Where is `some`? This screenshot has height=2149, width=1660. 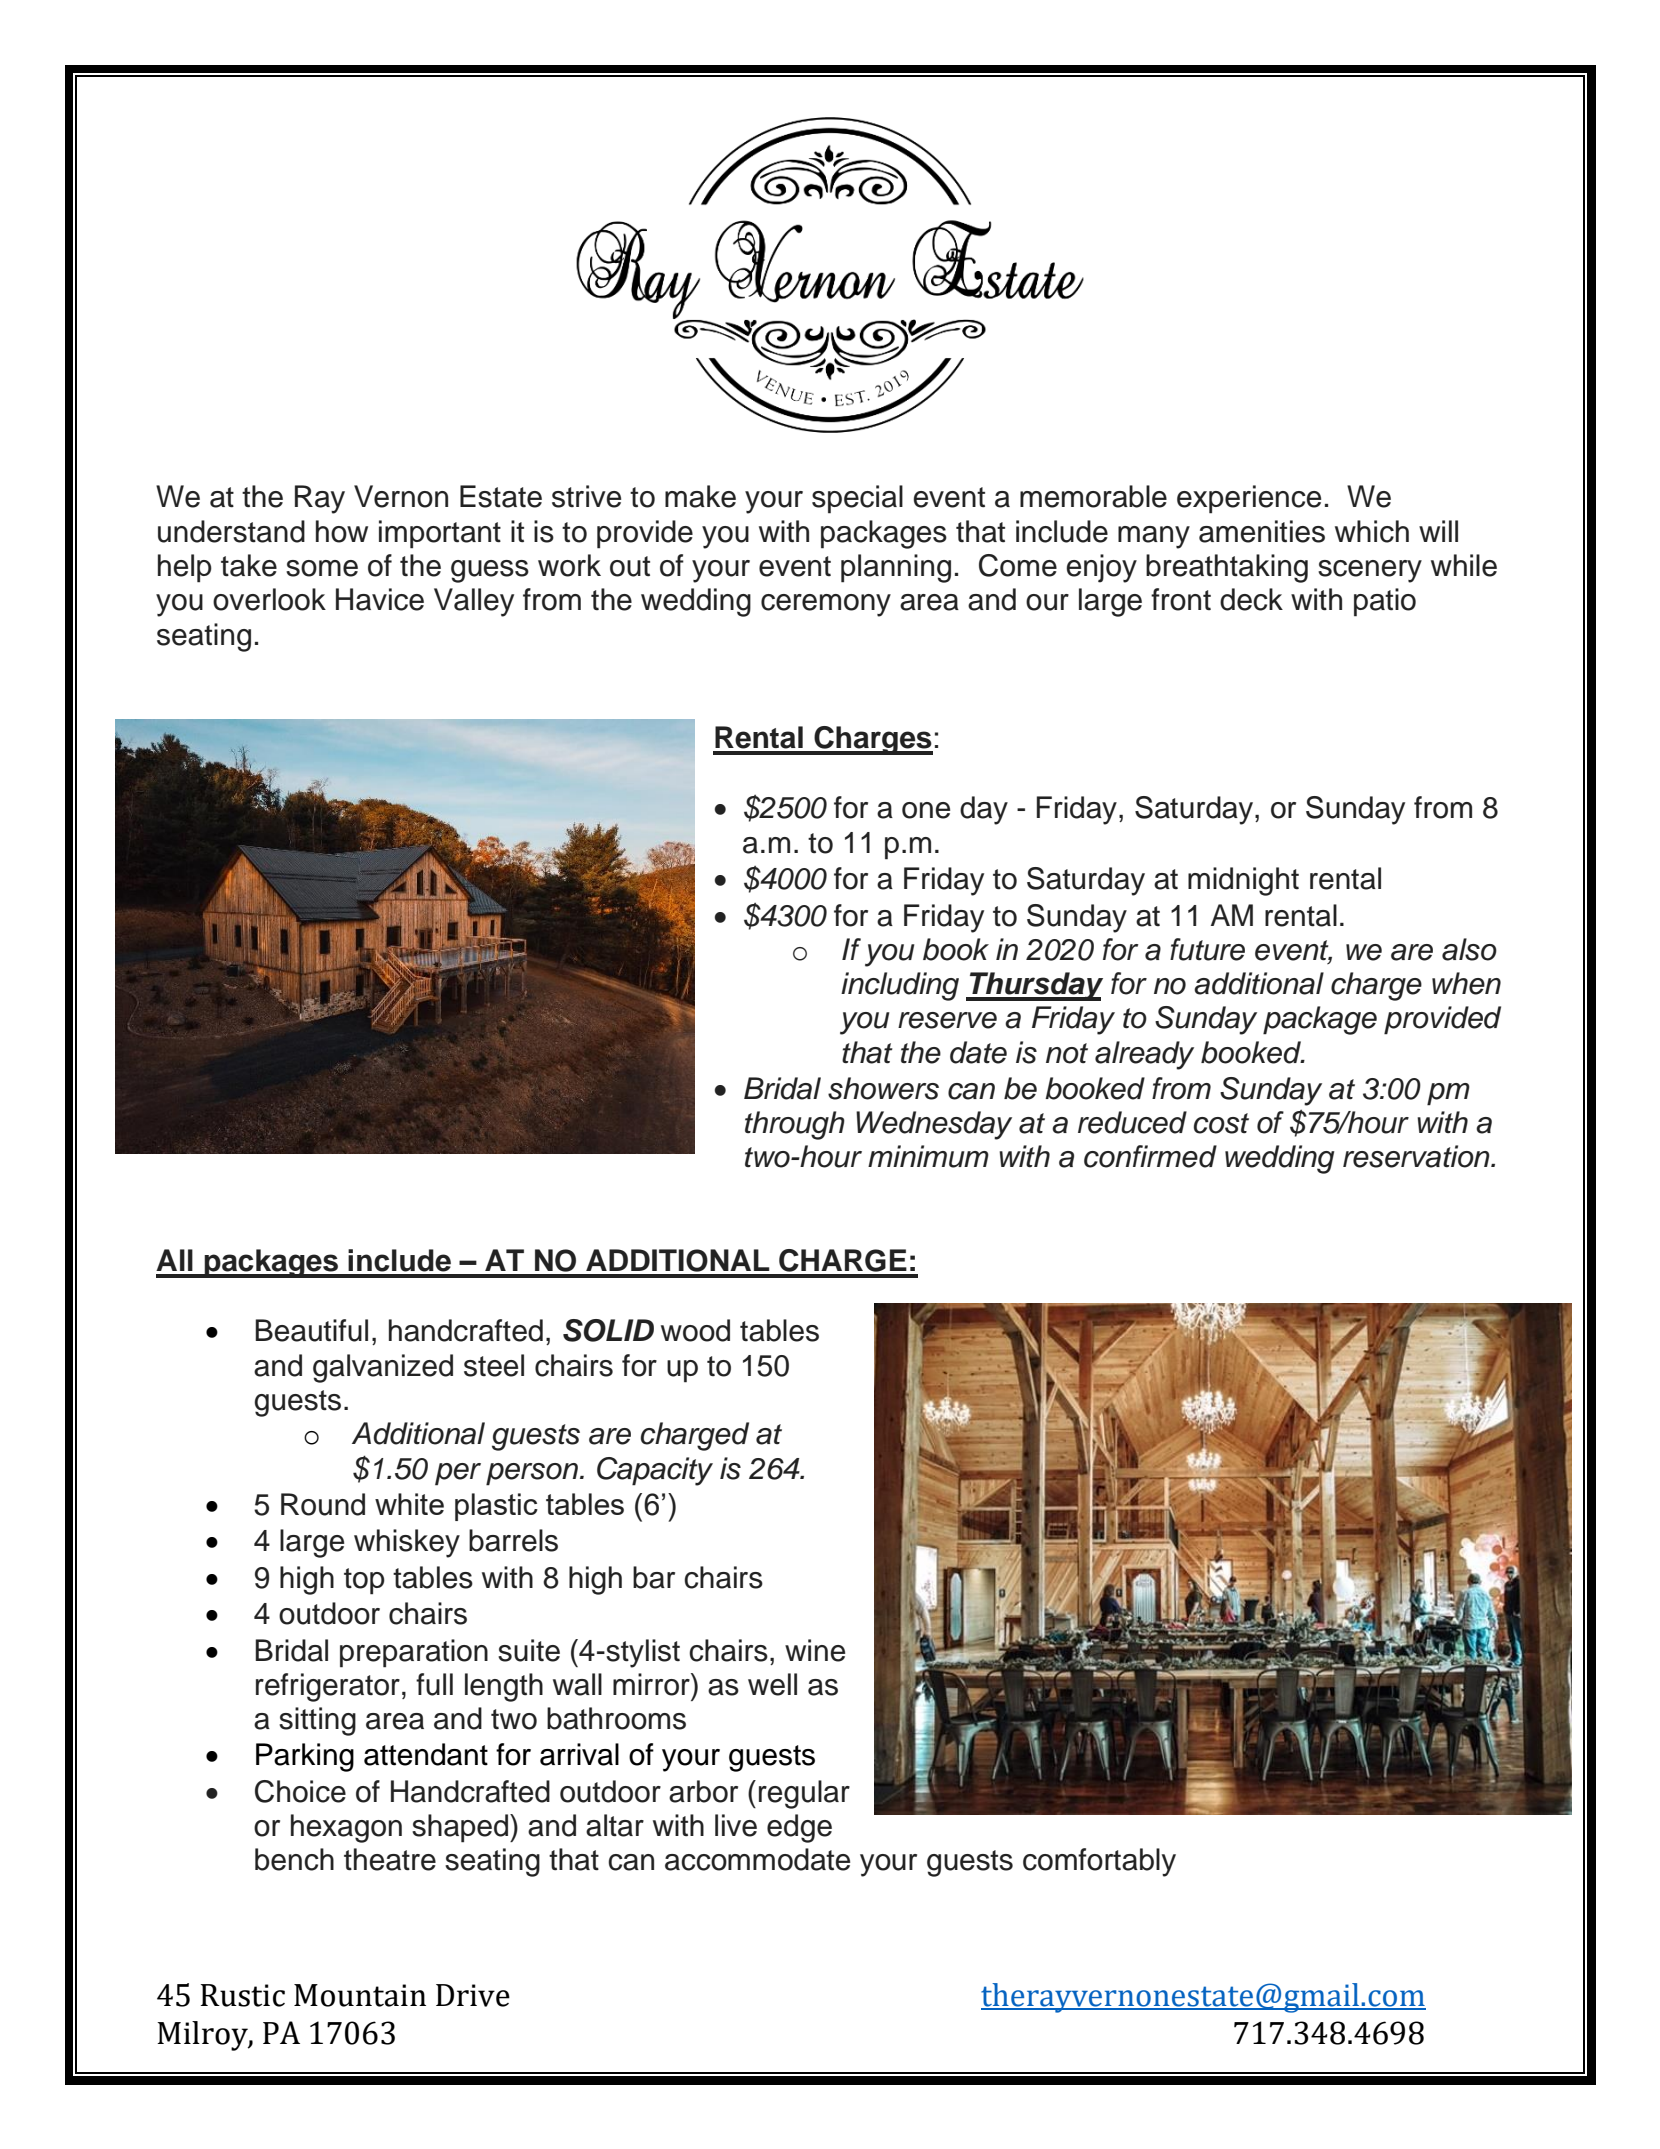 some is located at coordinates (322, 568).
